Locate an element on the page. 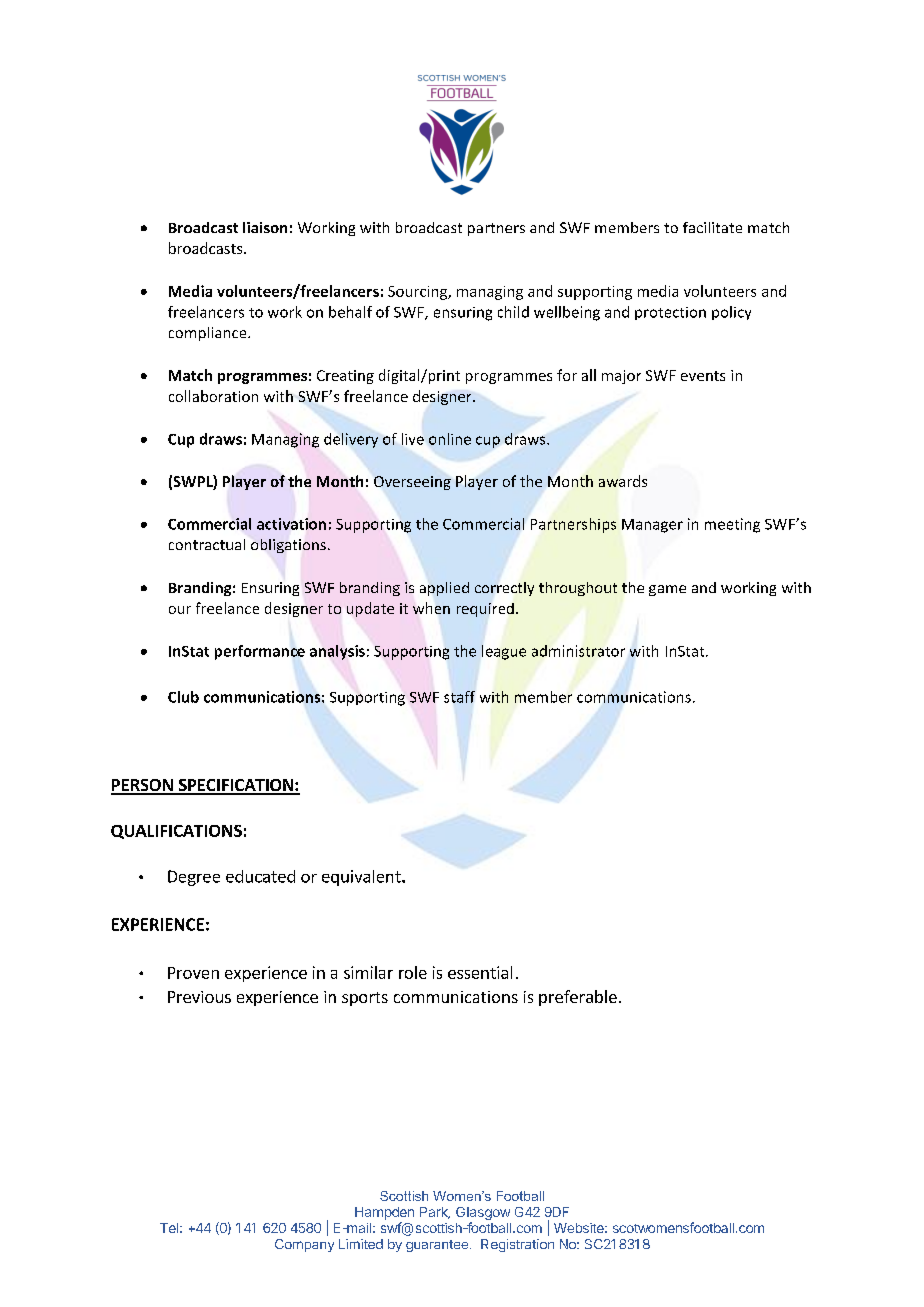 This image has height=1307, width=924. Overseeing is located at coordinates (412, 483).
